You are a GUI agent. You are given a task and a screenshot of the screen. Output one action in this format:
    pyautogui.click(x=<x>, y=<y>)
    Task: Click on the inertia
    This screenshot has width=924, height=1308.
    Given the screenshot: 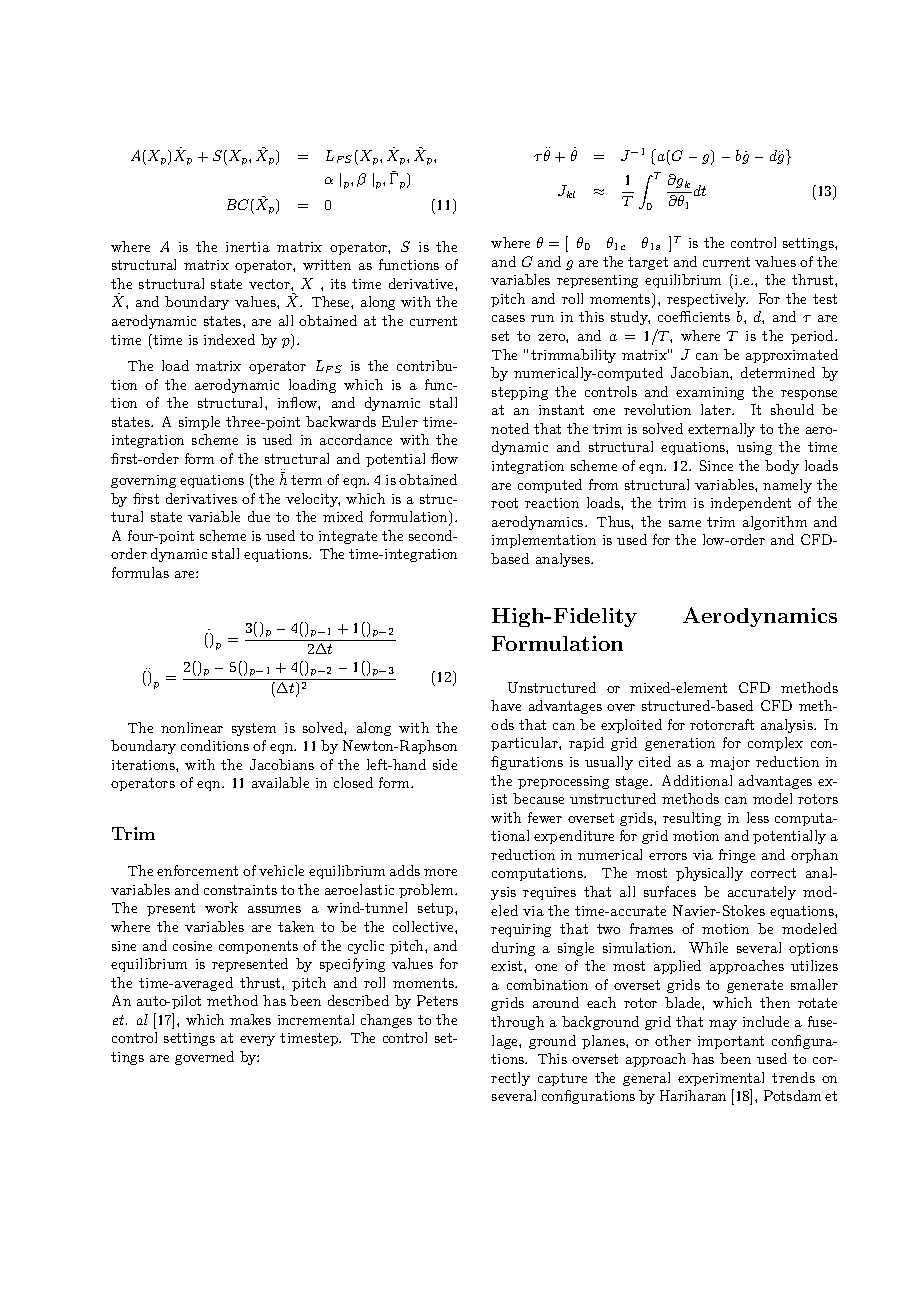 What is the action you would take?
    pyautogui.click(x=248, y=247)
